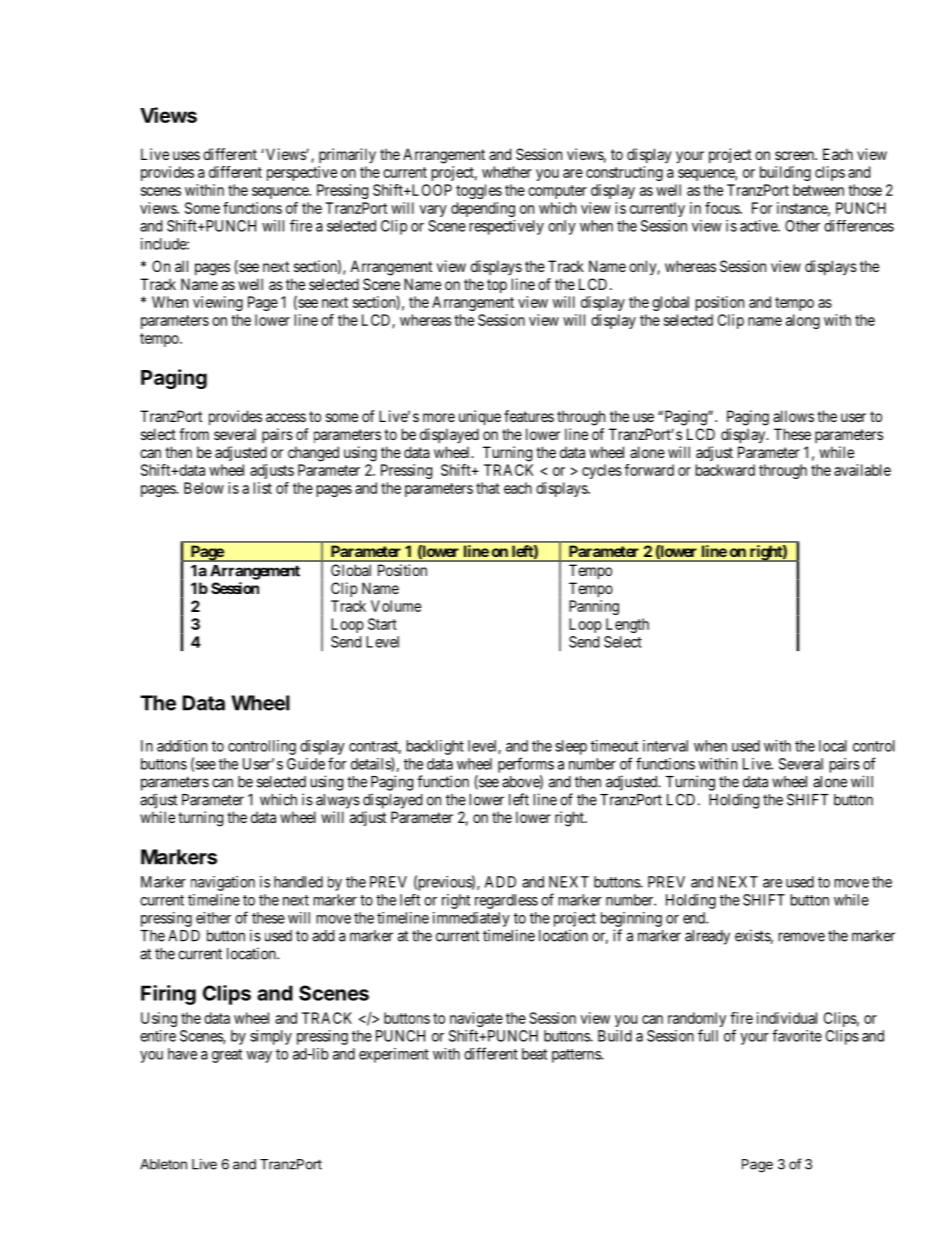  What do you see at coordinates (223, 883) in the document?
I see `navigation` at bounding box center [223, 883].
